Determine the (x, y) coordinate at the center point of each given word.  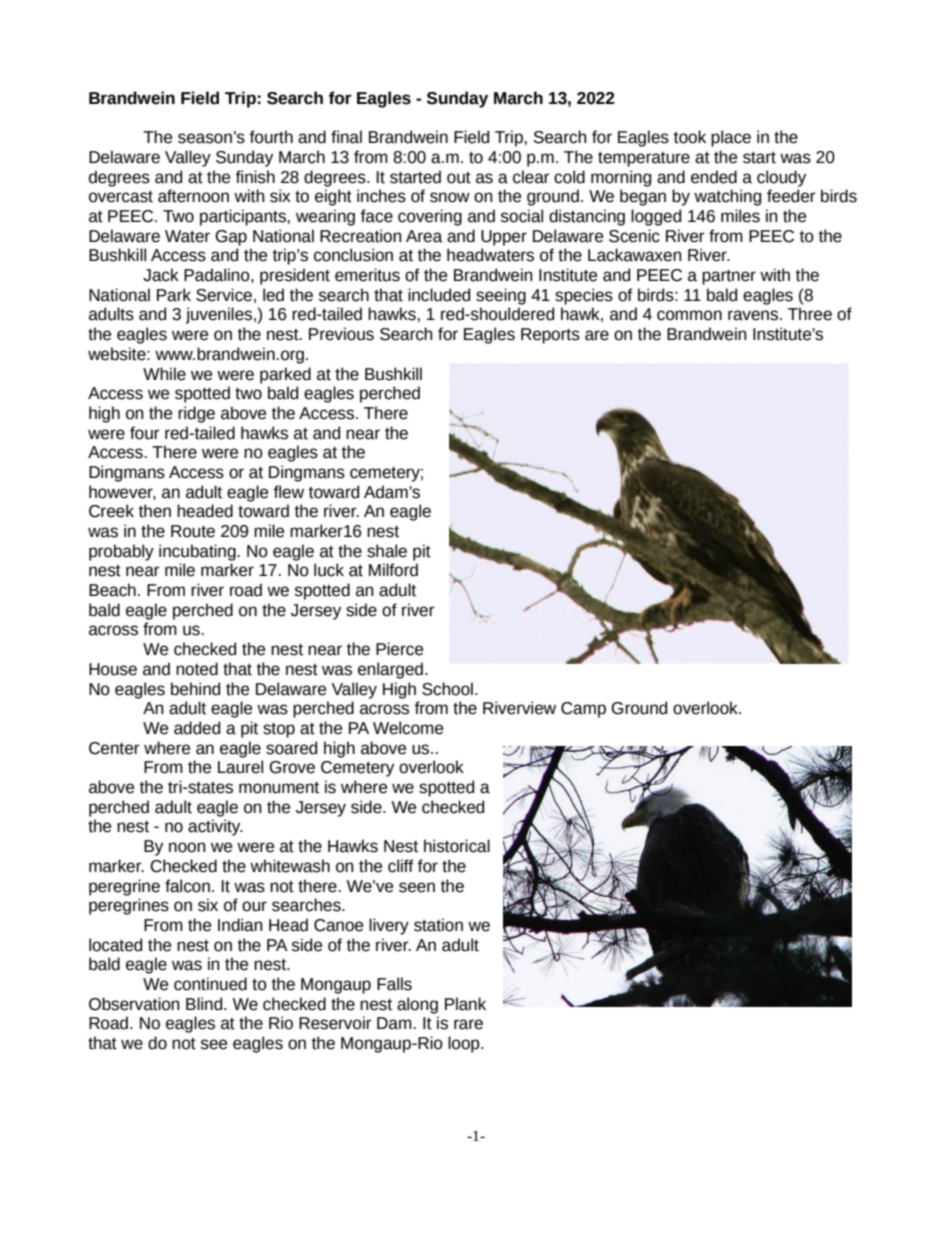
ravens (754, 315)
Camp (583, 710)
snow (450, 197)
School (447, 689)
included (439, 295)
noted (197, 669)
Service (224, 295)
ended (714, 177)
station (438, 925)
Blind (205, 1004)
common (689, 315)
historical (457, 846)
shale (387, 551)
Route (193, 531)
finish (255, 177)
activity (215, 827)
